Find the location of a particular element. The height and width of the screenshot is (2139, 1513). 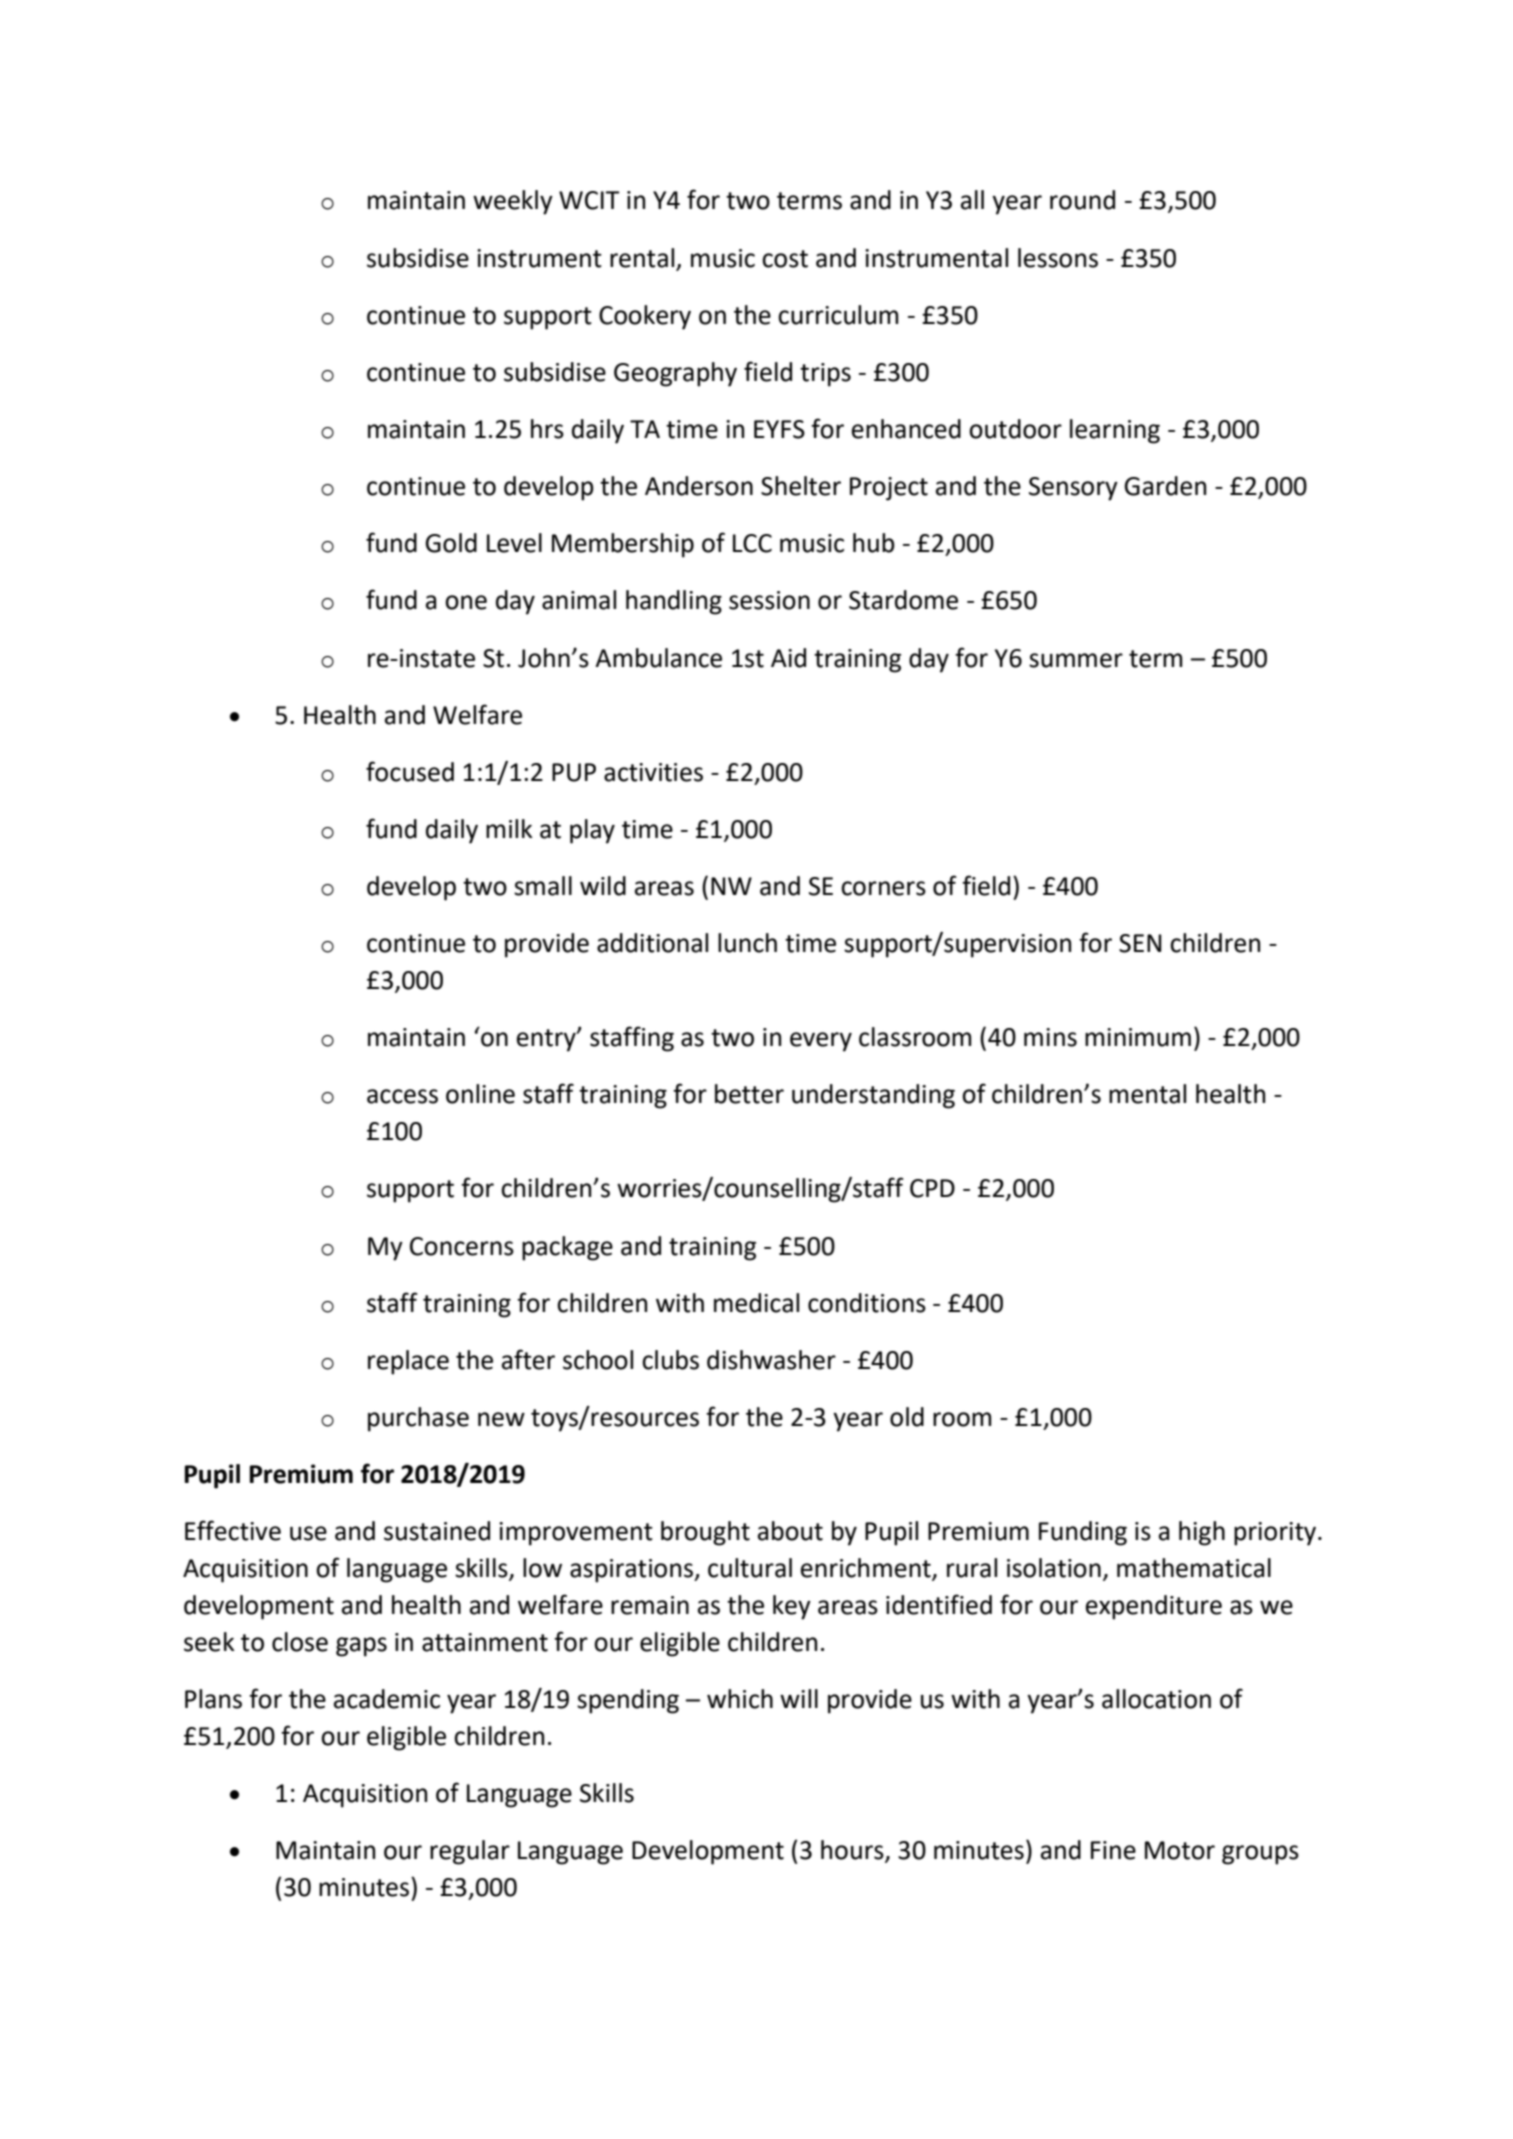

focused is located at coordinates (410, 771).
